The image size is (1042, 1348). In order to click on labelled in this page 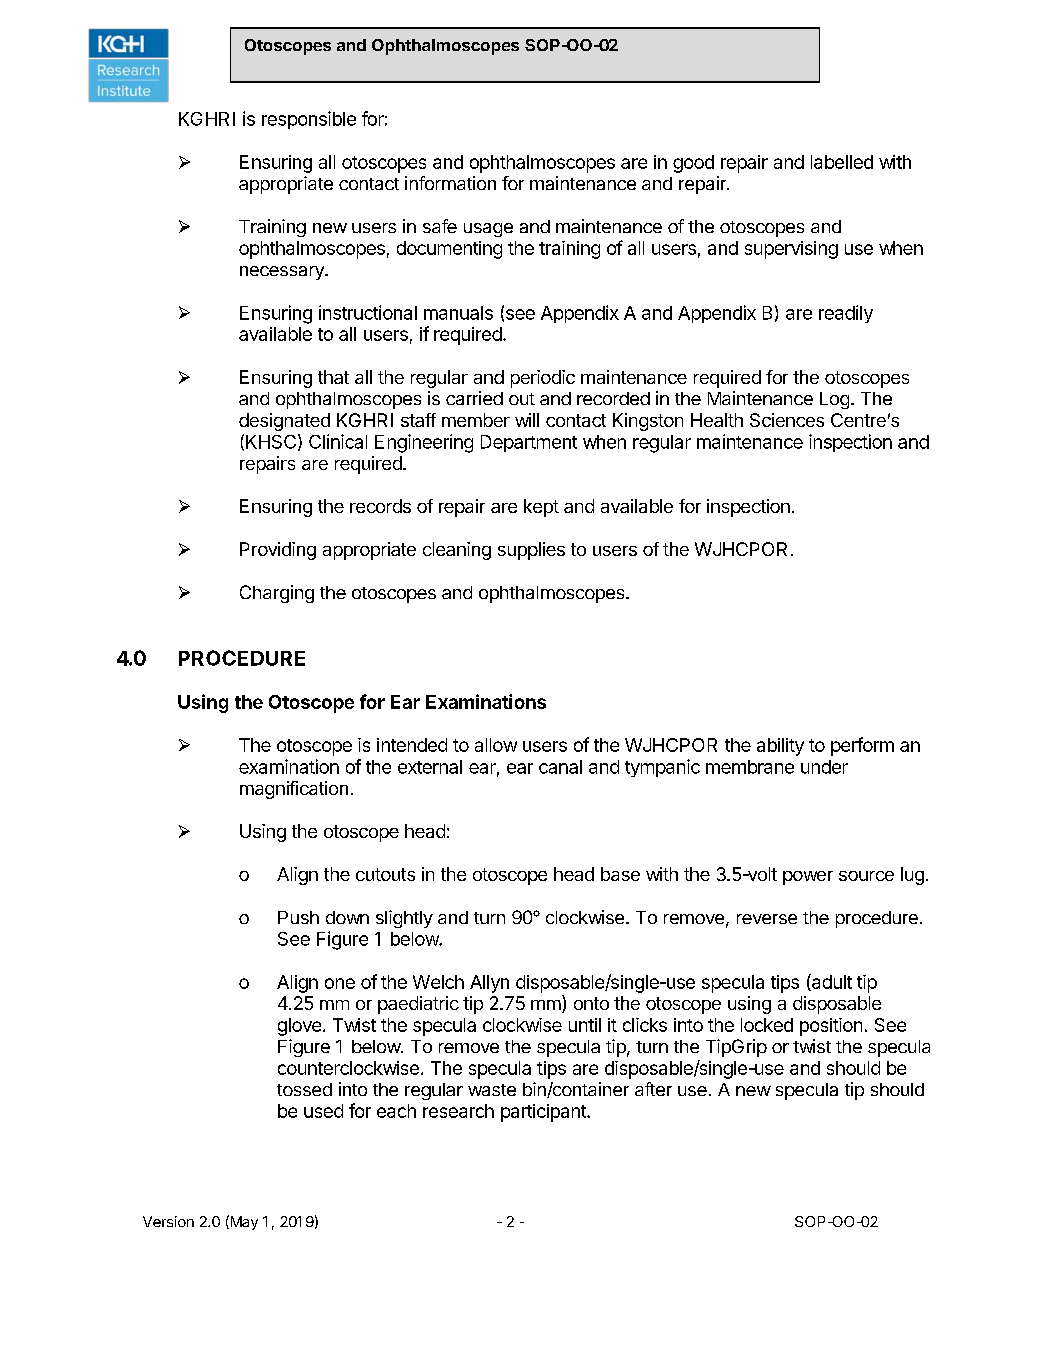, I will do `click(842, 162)`.
